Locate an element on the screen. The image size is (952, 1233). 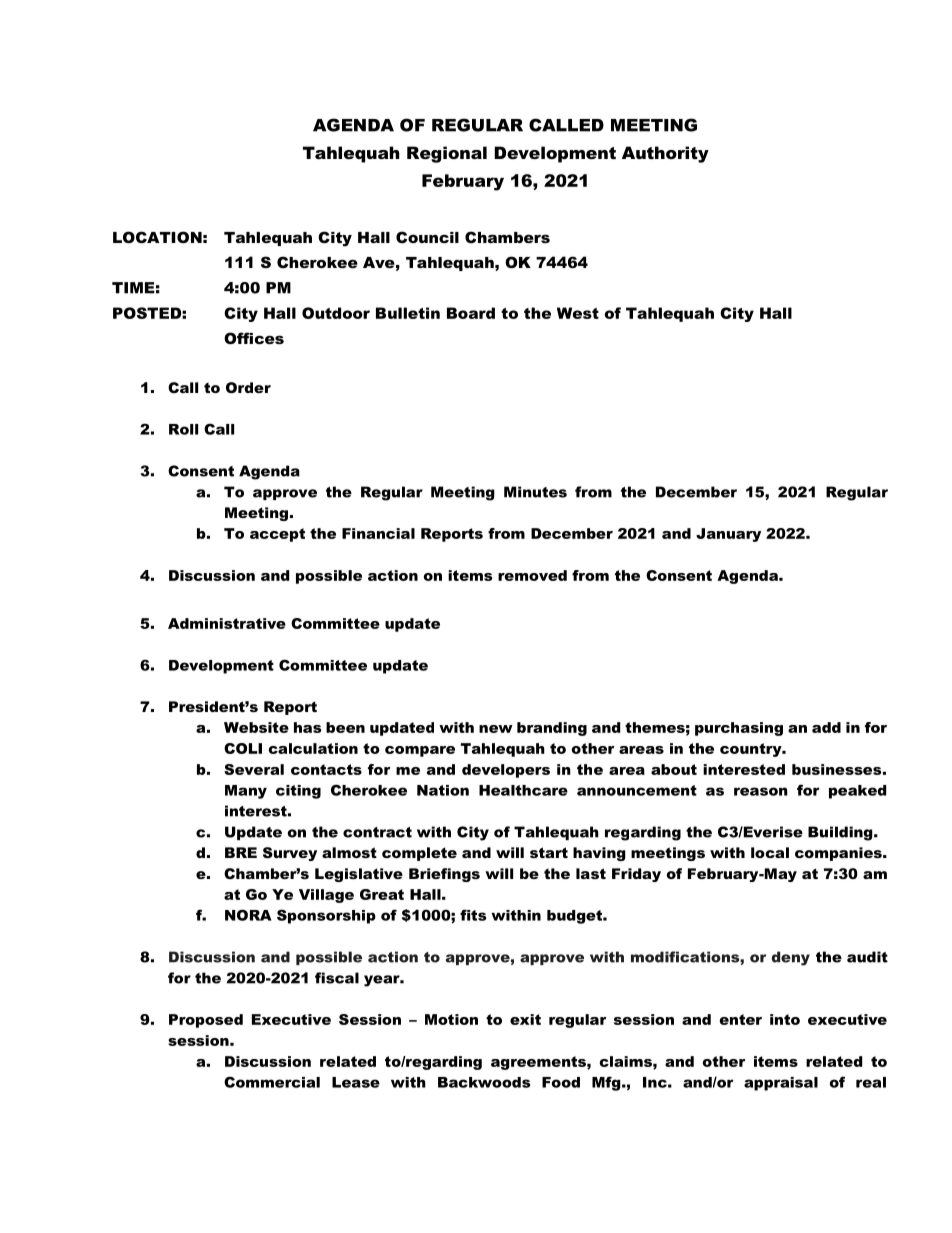
Authority is located at coordinates (665, 154).
